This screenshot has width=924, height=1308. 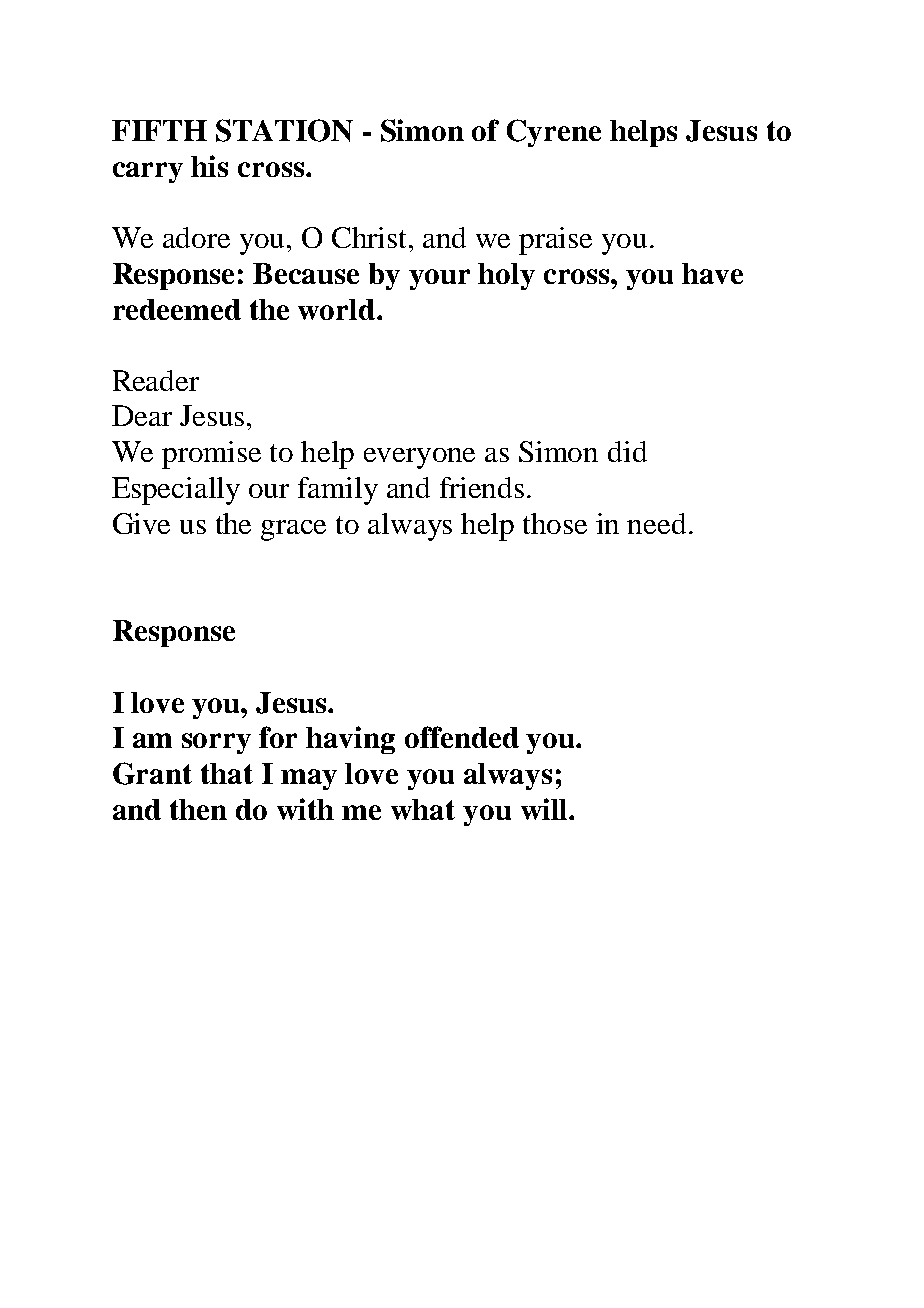 What do you see at coordinates (209, 166) in the screenshot?
I see `his` at bounding box center [209, 166].
